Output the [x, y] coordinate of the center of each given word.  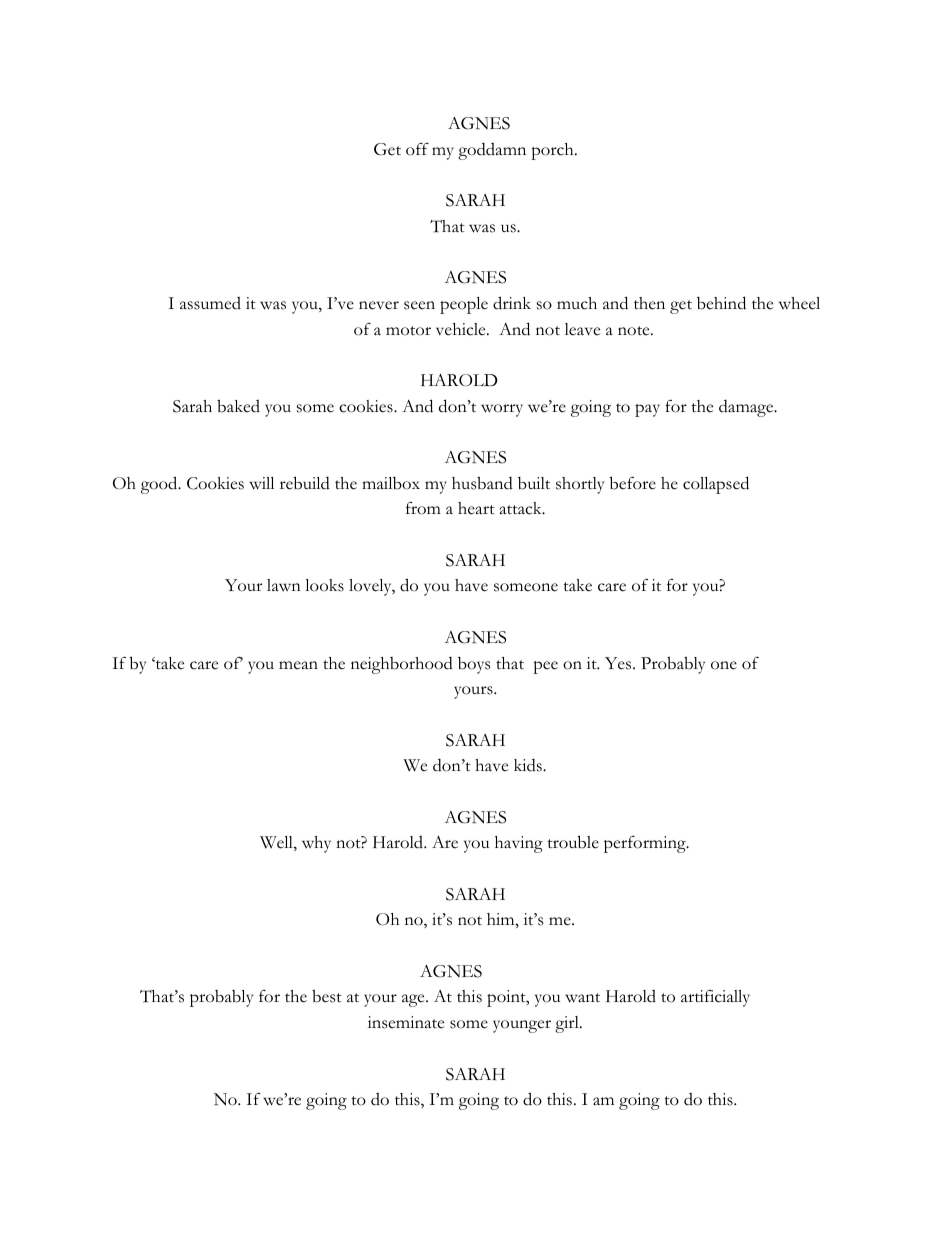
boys [474, 665]
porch [553, 151]
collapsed [716, 485]
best [327, 996]
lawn [284, 585]
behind [721, 303]
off [417, 149]
